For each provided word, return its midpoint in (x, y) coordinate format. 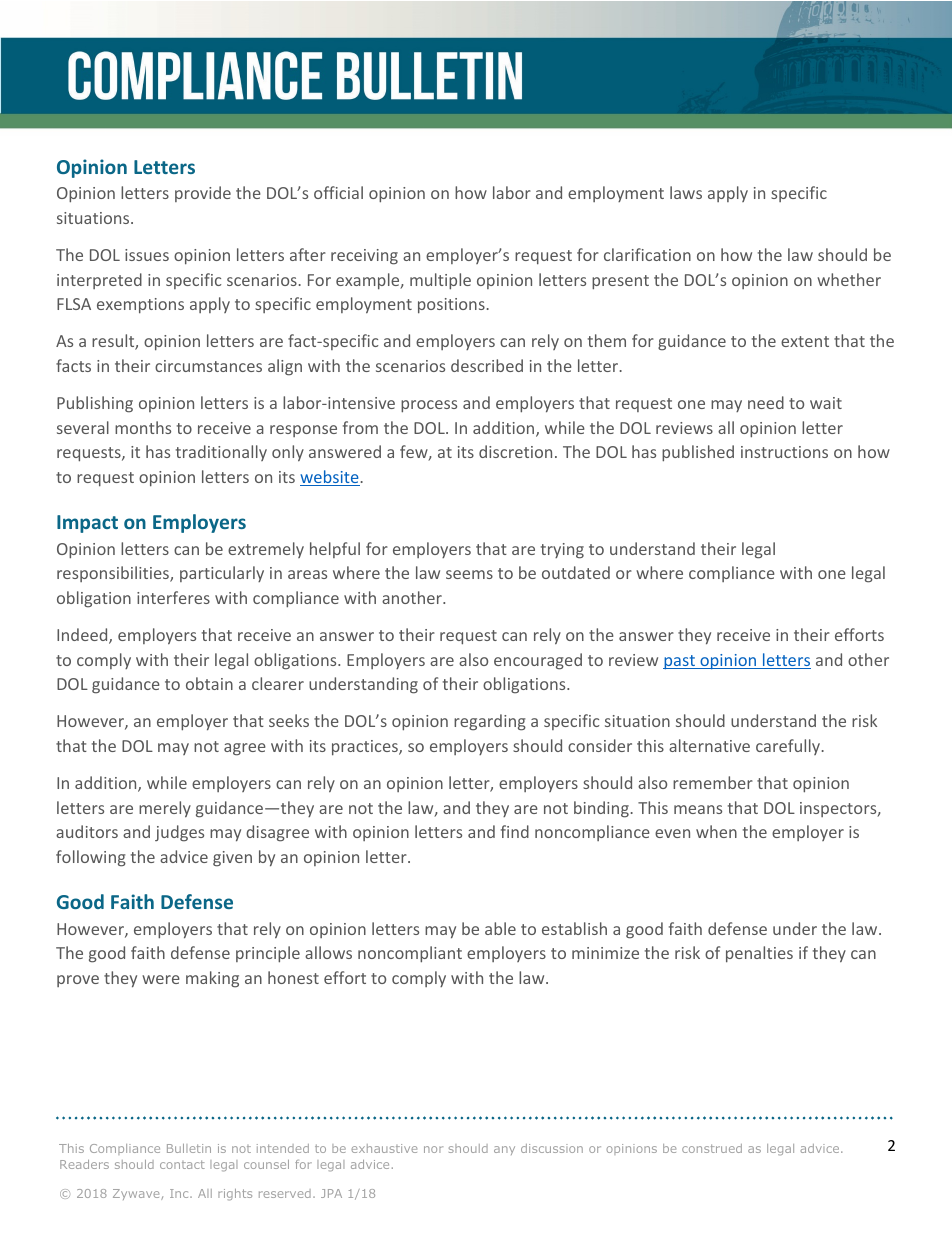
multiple (440, 281)
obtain (209, 683)
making (212, 979)
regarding (490, 722)
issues (147, 255)
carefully (789, 747)
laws (686, 192)
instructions (784, 452)
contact (182, 1164)
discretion (515, 451)
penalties (759, 954)
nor (433, 1149)
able (500, 928)
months (143, 427)
